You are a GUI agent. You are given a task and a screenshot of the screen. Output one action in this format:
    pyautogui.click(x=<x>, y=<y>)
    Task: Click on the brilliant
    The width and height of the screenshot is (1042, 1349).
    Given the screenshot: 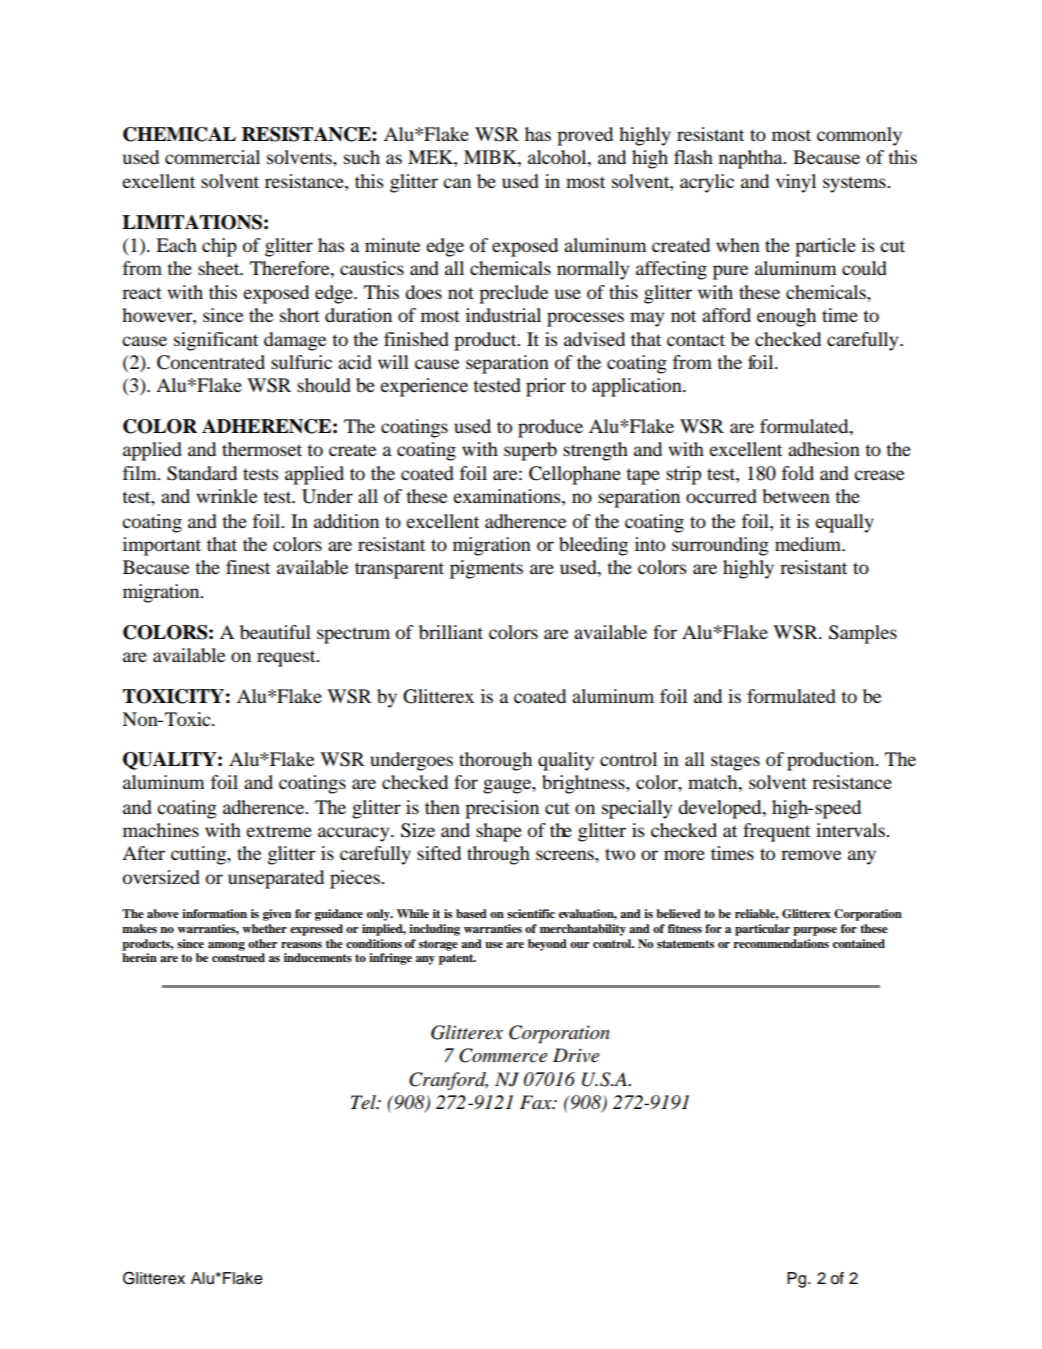 What is the action you would take?
    pyautogui.click(x=451, y=632)
